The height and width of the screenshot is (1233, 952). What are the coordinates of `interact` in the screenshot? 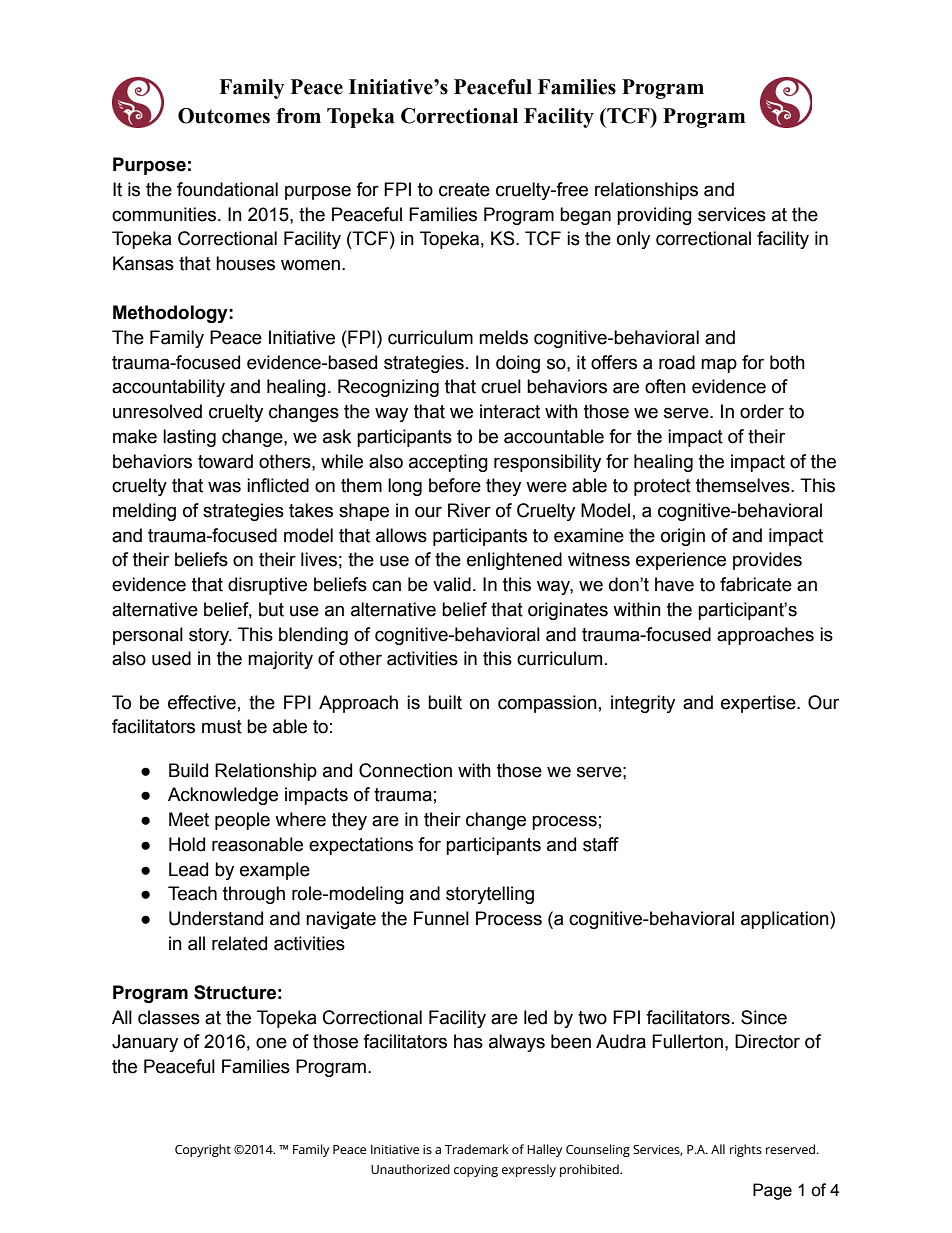 It's located at (510, 411).
